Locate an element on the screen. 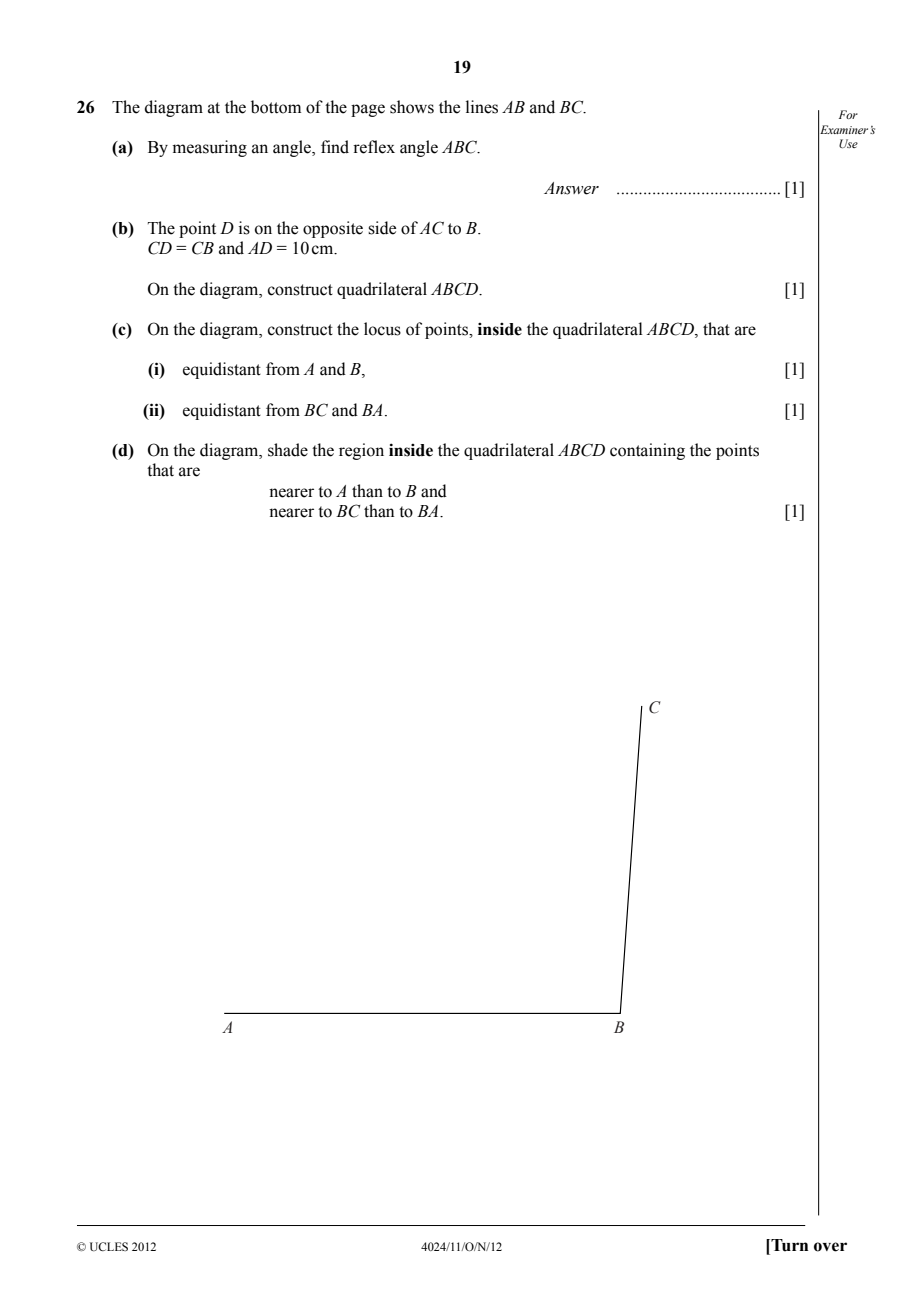 This screenshot has width=924, height=1308. containing is located at coordinates (647, 451).
